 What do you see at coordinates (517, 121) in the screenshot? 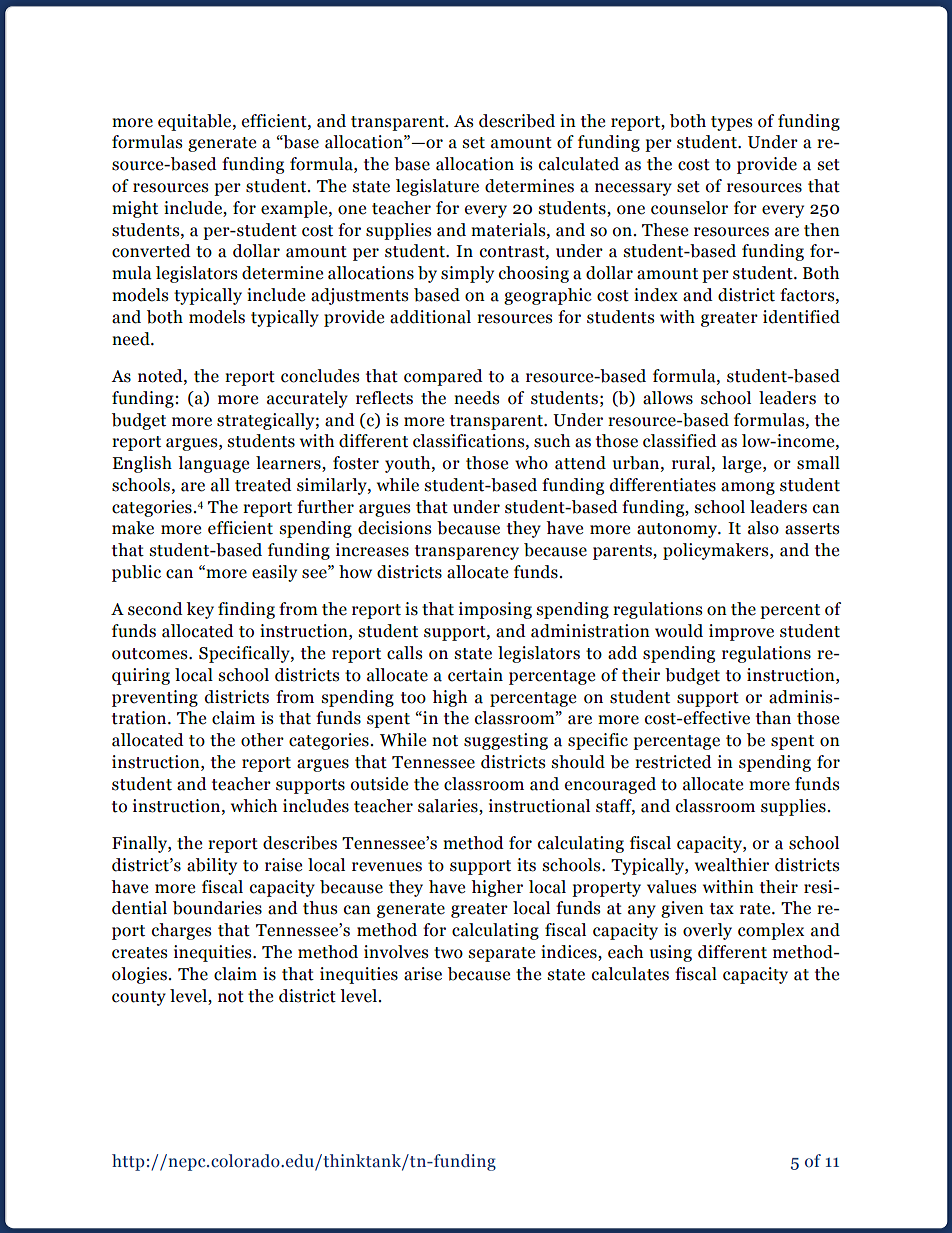
I see `described` at bounding box center [517, 121].
